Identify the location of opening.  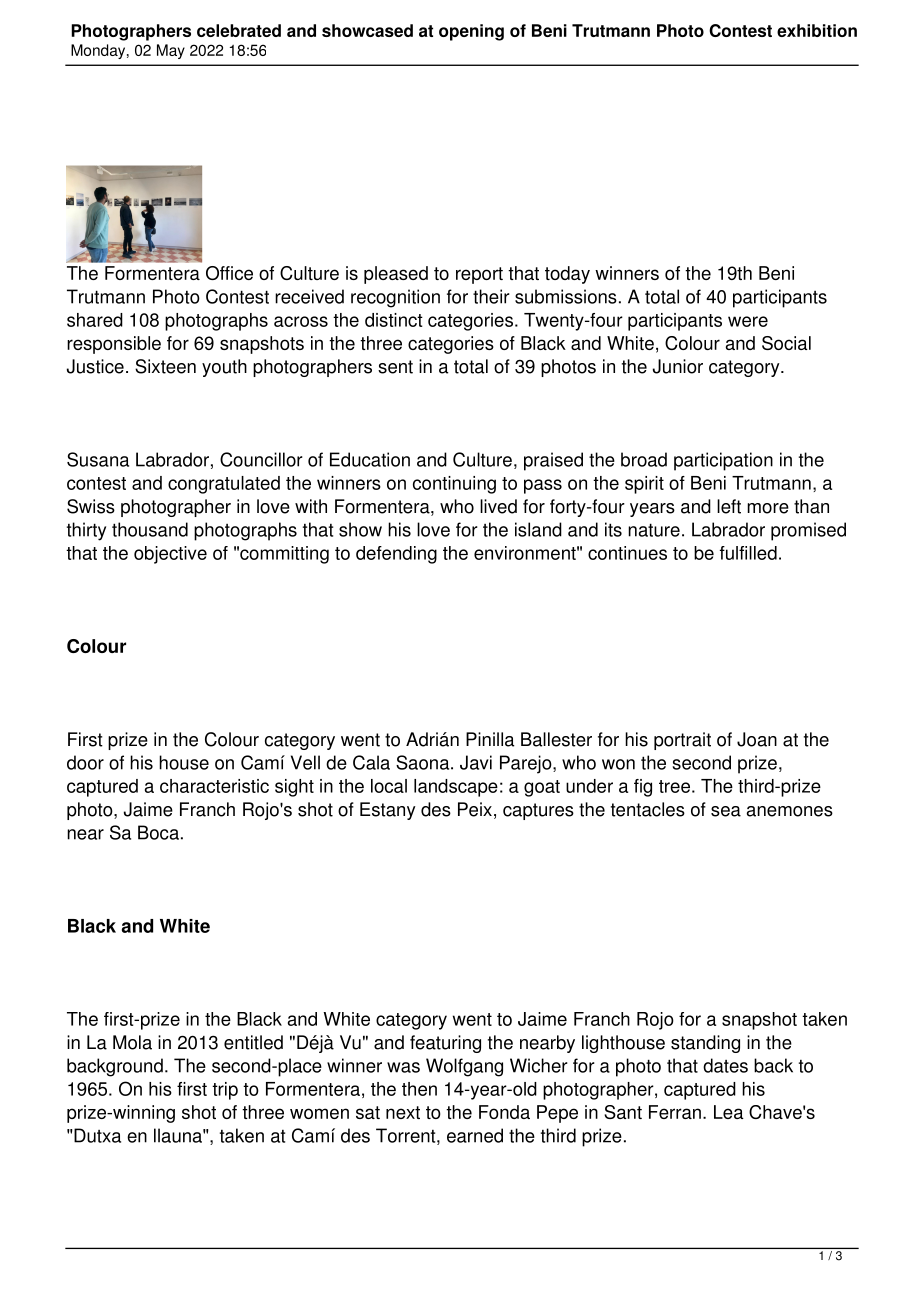
(471, 32).
